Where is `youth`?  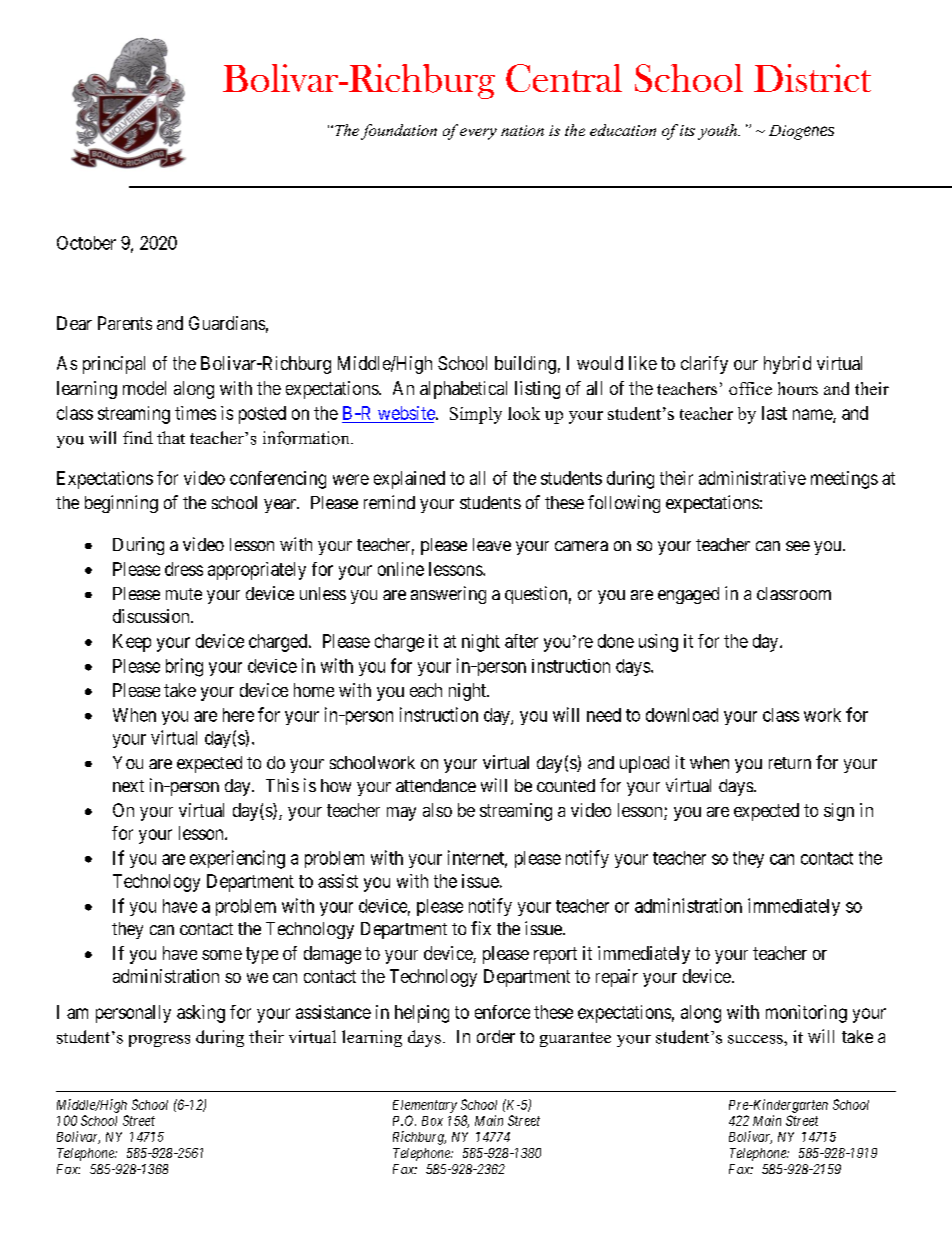 youth is located at coordinates (718, 132).
